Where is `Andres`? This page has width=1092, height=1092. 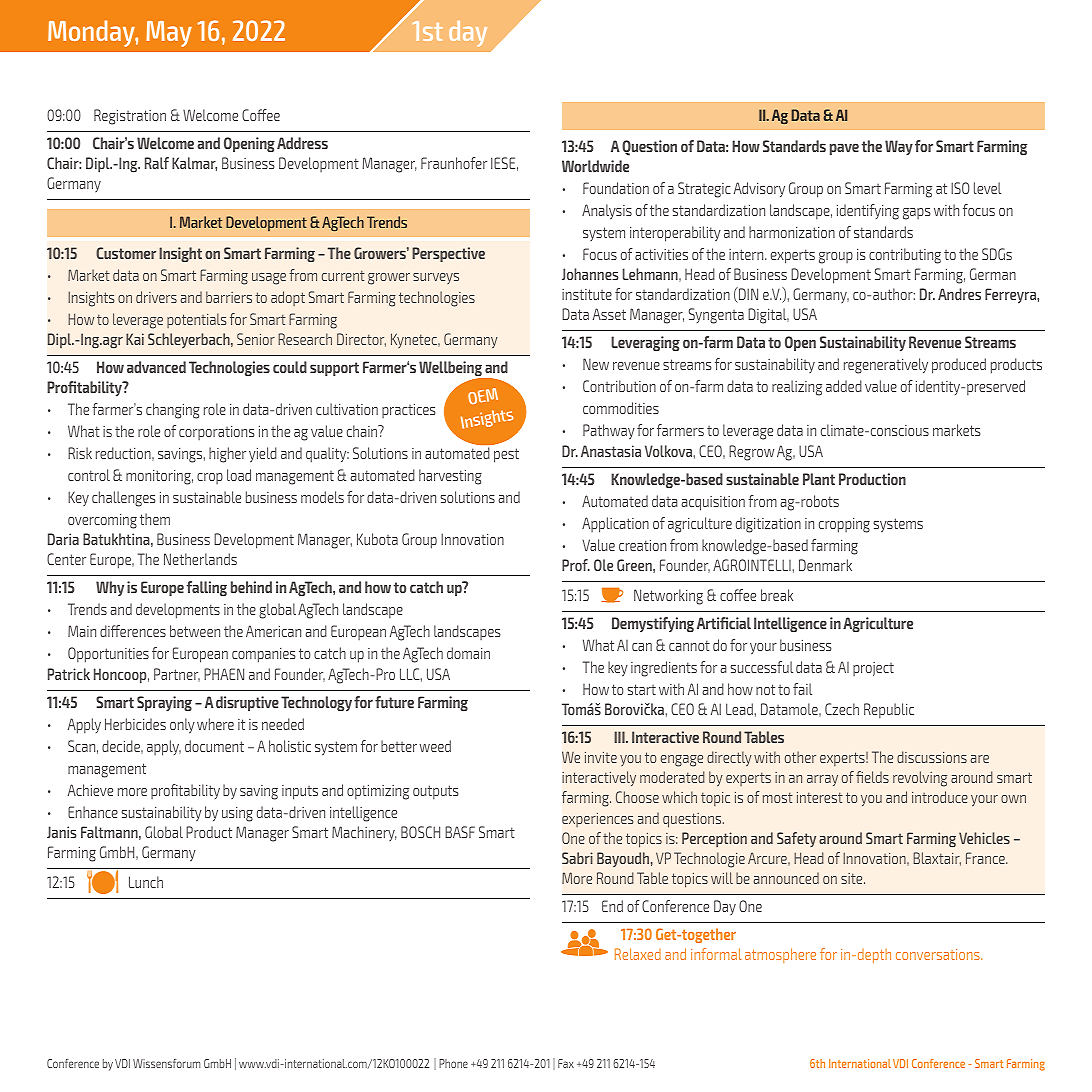
Andres is located at coordinates (959, 294).
